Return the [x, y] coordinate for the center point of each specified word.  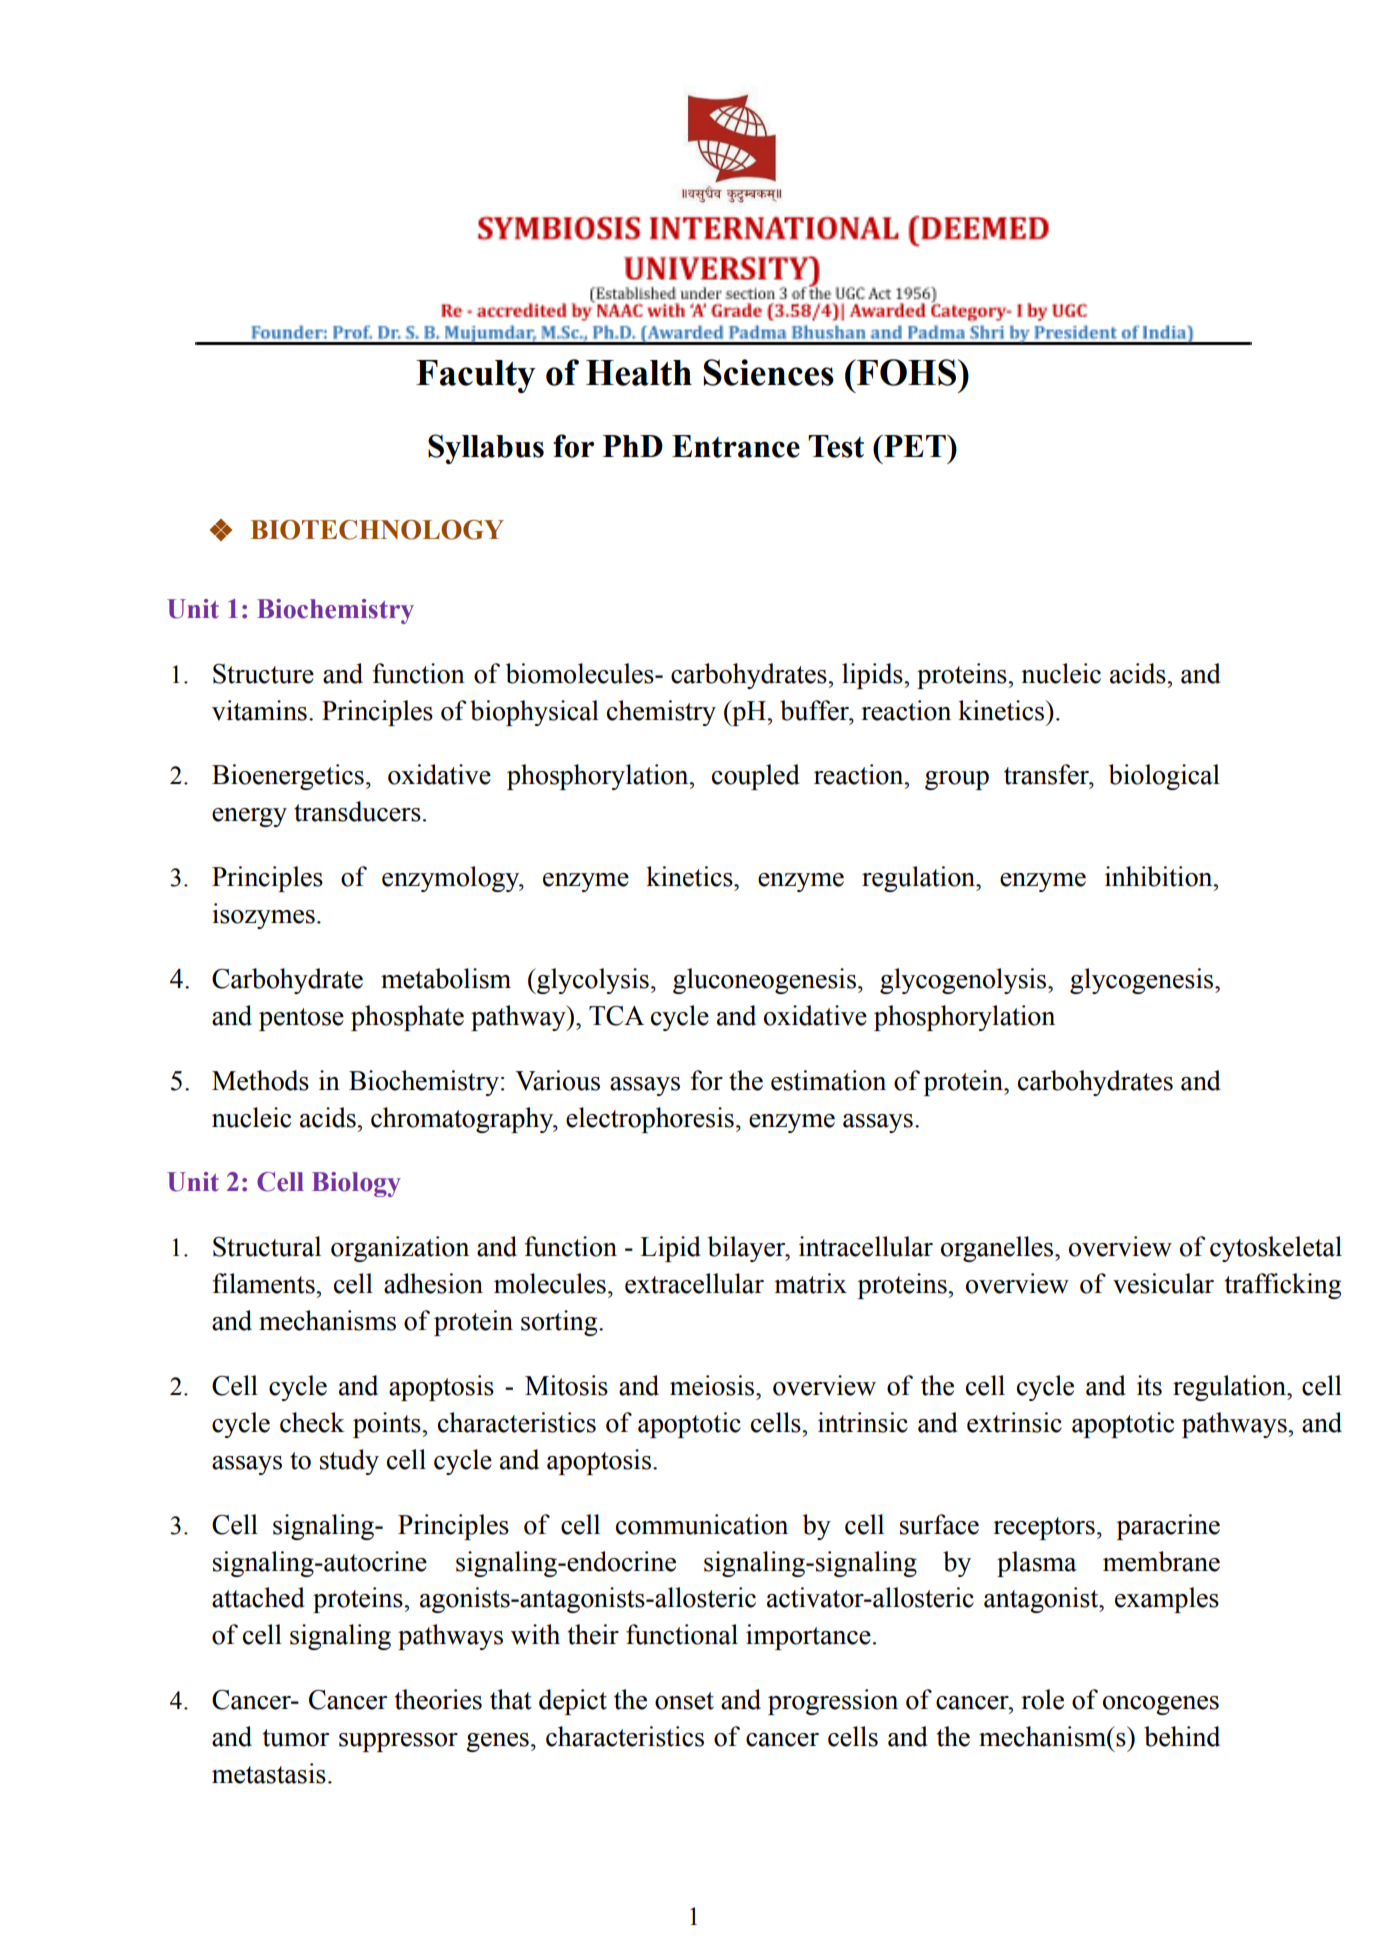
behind [1182, 1736]
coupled [756, 777]
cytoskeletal [1276, 1249]
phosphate [407, 1018]
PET [915, 446]
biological [1164, 777]
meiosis [712, 1385]
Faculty [476, 376]
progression [833, 1702]
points [388, 1425]
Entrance [736, 446]
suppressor [398, 1742]
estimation [828, 1080]
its [1149, 1385]
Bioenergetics [288, 777]
